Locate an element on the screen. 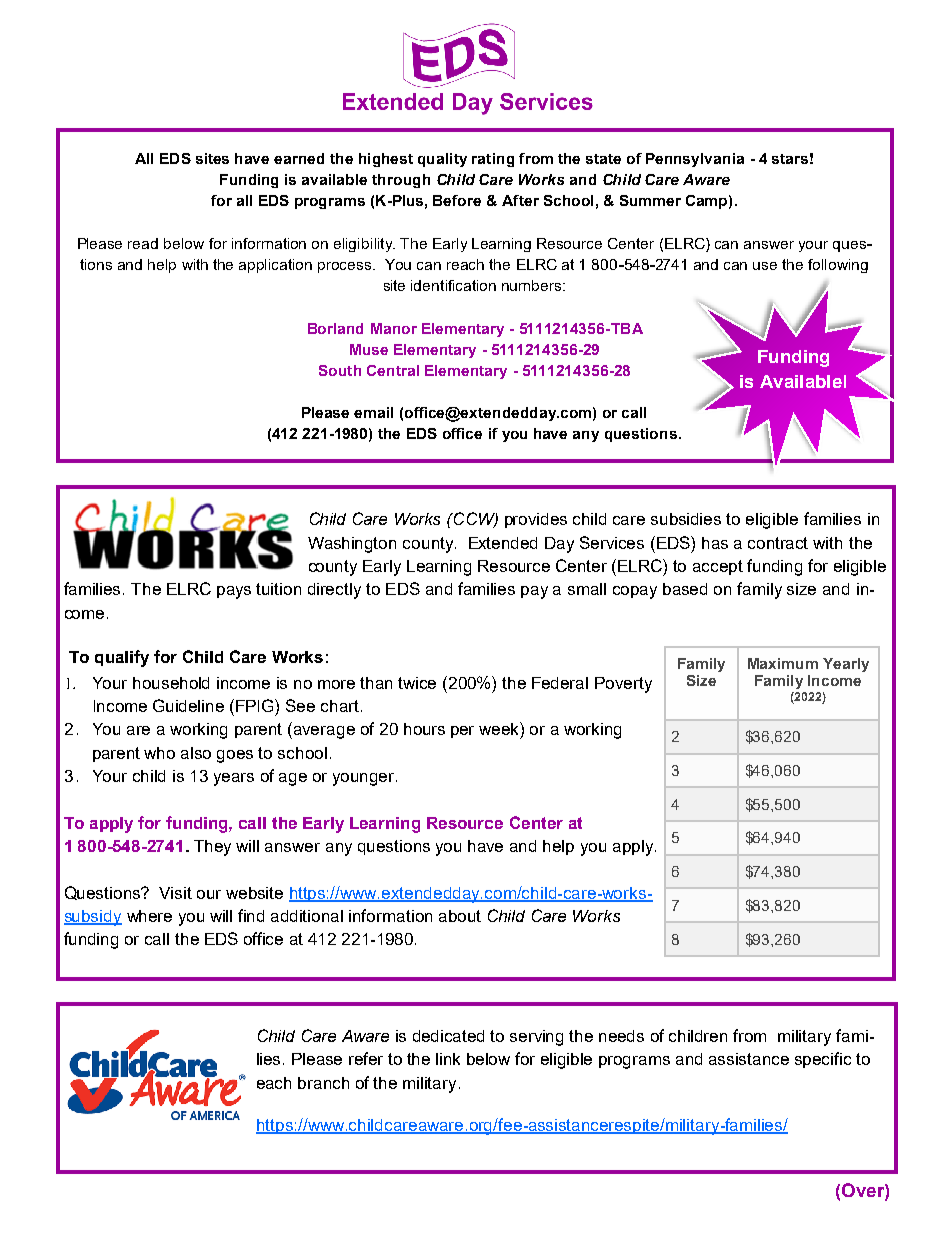 This screenshot has width=952, height=1233. Pennsylvania is located at coordinates (695, 160).
